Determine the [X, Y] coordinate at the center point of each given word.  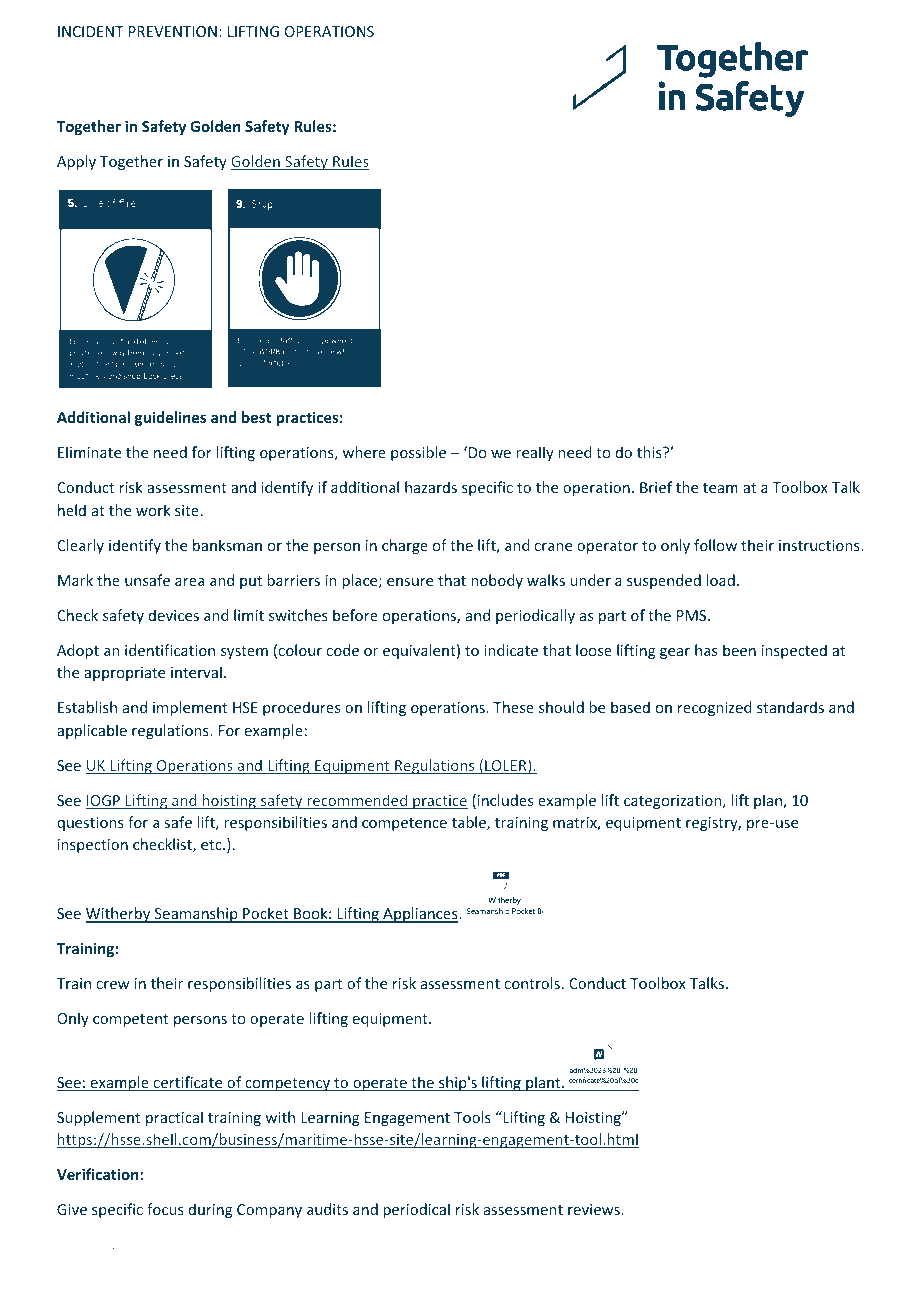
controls [532, 983]
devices [174, 615]
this [650, 452]
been [739, 650]
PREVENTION [173, 31]
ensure [410, 582]
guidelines [170, 418]
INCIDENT [91, 31]
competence [404, 824]
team [720, 488]
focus [165, 1209]
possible [418, 453]
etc [212, 845]
